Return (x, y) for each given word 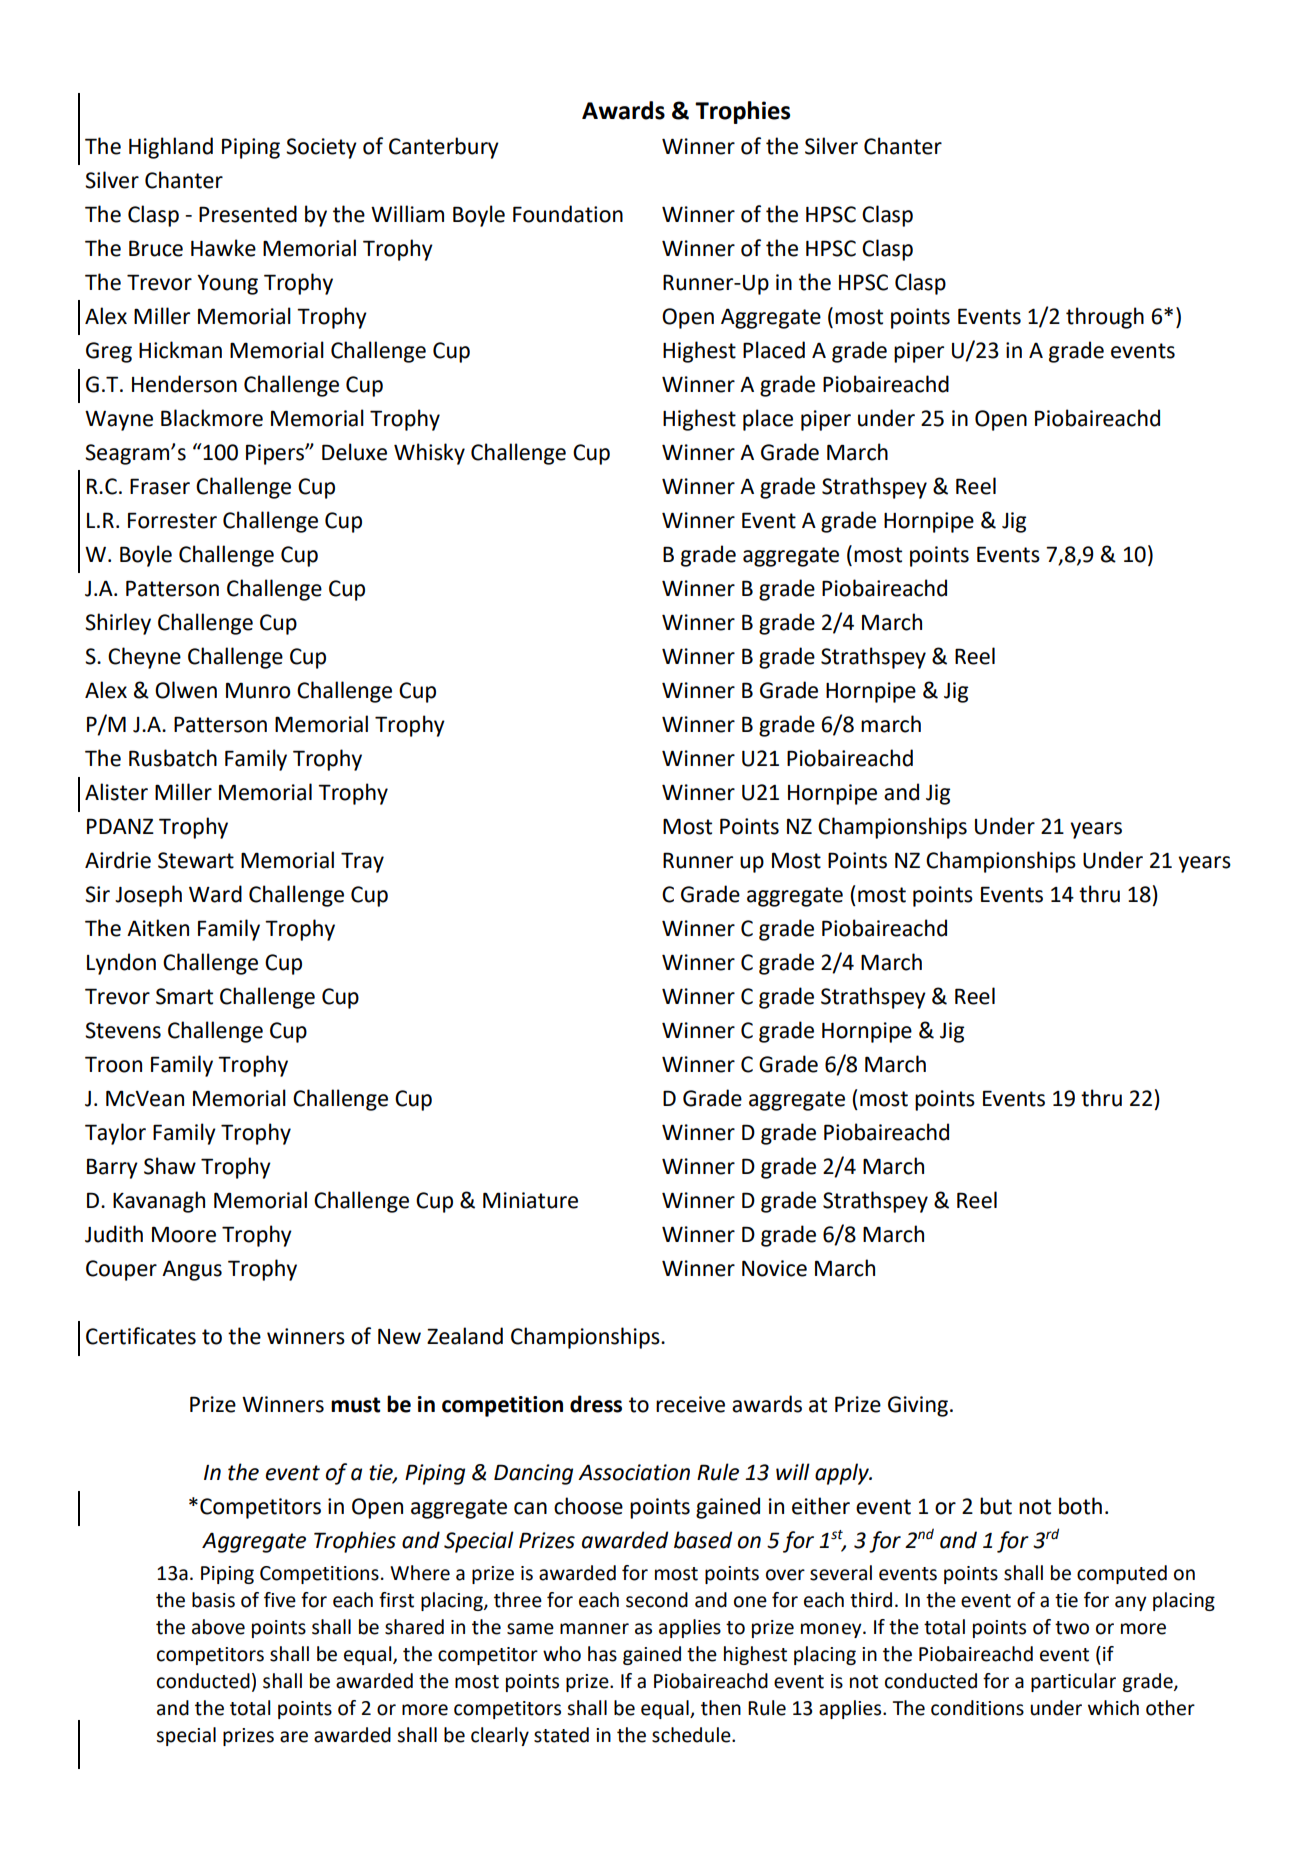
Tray (362, 862)
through (1105, 318)
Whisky (429, 454)
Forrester (172, 520)
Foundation (568, 214)
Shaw (170, 1166)
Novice (774, 1268)
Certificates (141, 1336)
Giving (919, 1406)
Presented (248, 214)
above (218, 1627)
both (1080, 1506)
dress (596, 1404)
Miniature (530, 1200)
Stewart (196, 860)
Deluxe (354, 452)
